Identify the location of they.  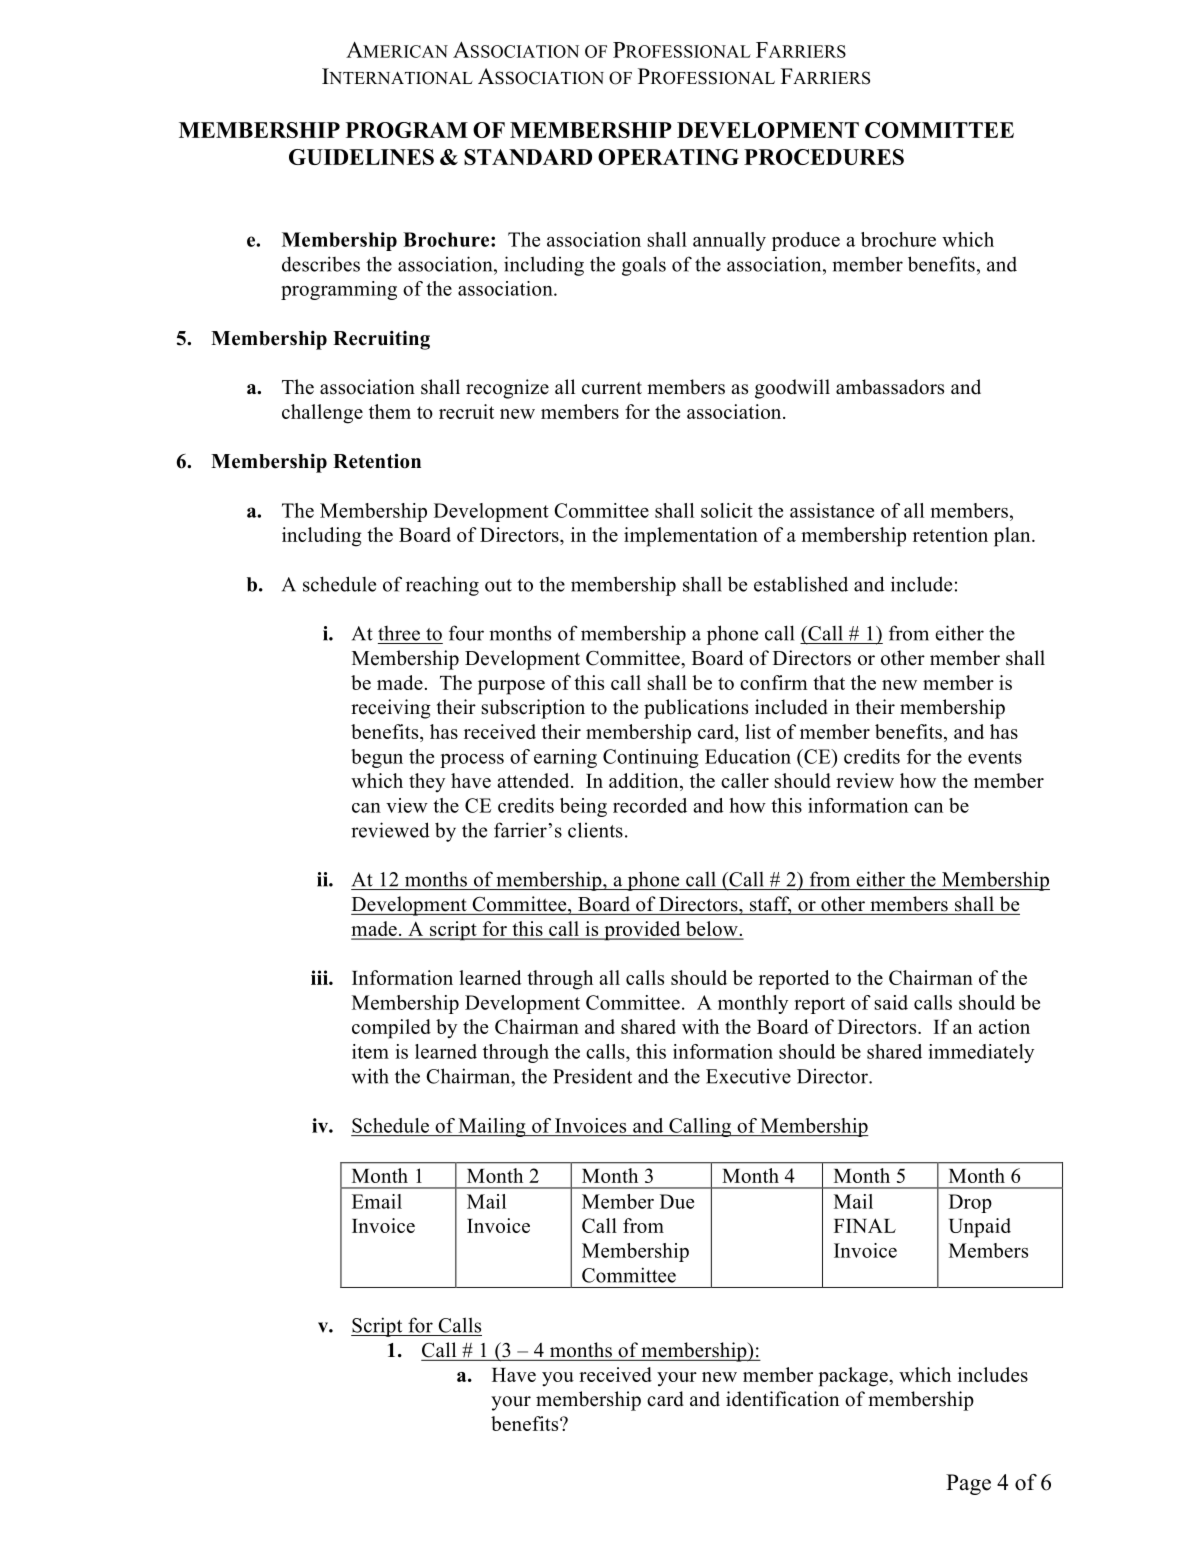
(427, 782).
